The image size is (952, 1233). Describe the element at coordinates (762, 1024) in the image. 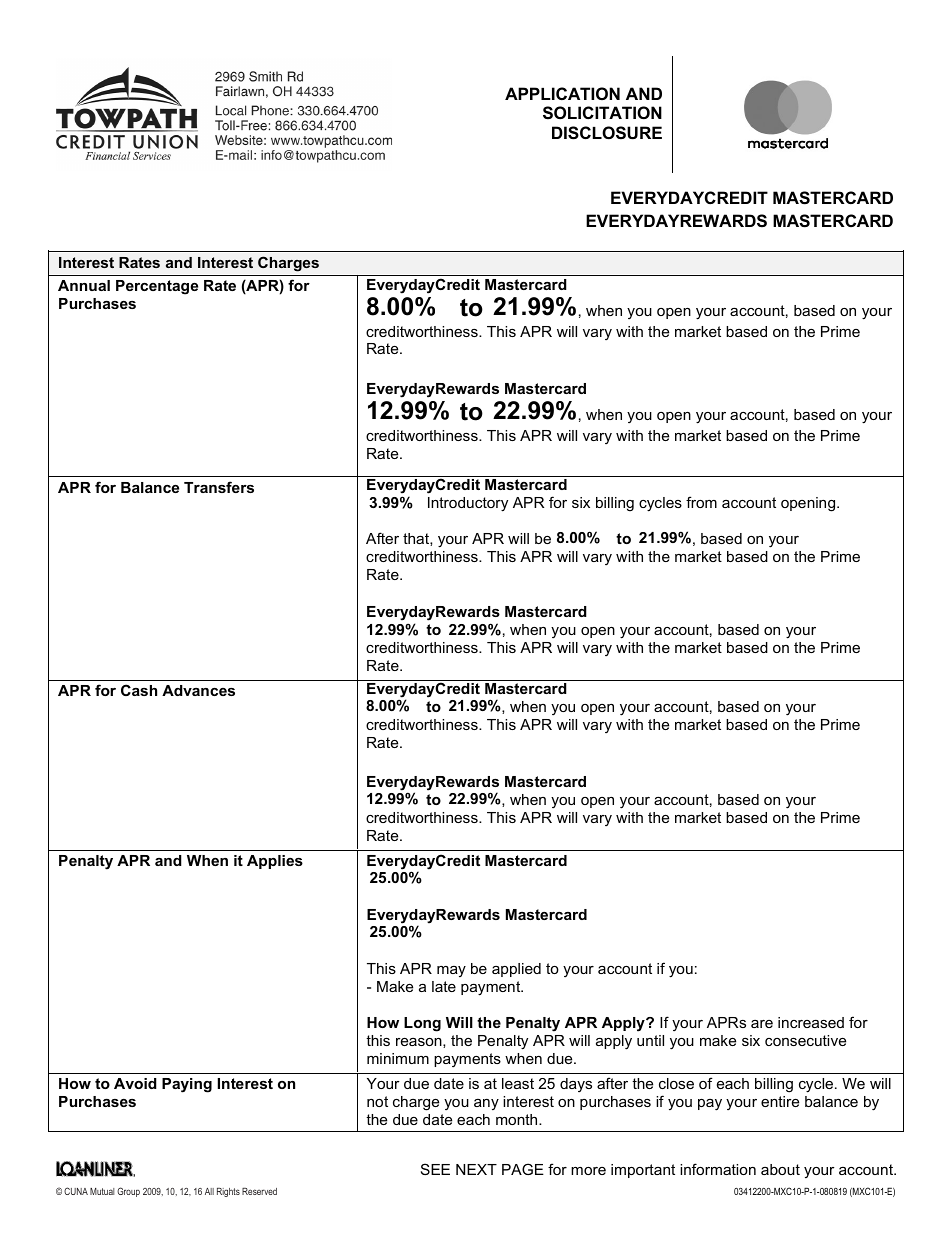

I see `are` at that location.
